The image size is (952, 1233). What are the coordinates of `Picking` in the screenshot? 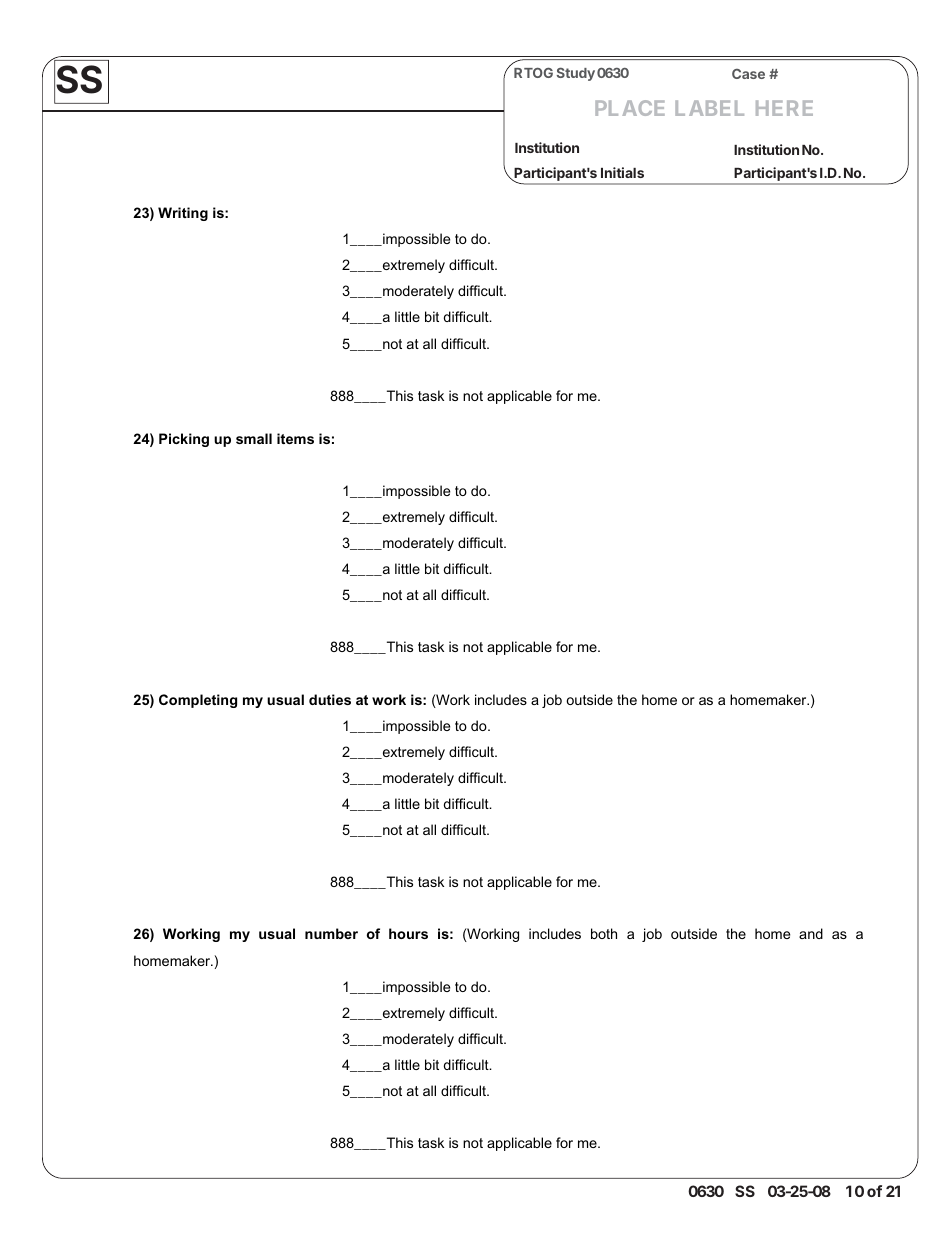 It's located at (184, 440).
